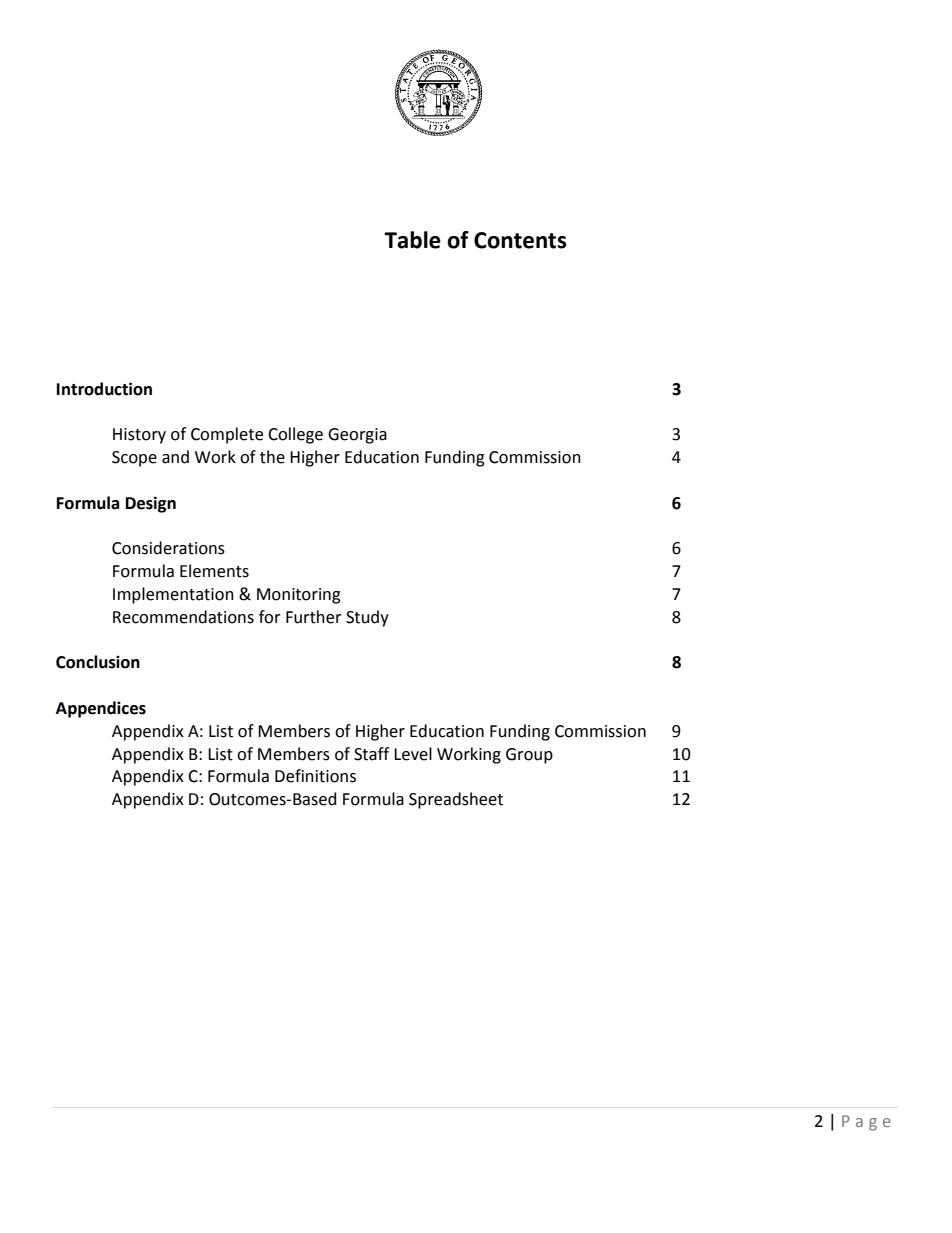 The width and height of the screenshot is (952, 1233). Describe the element at coordinates (314, 617) in the screenshot. I see `Further` at that location.
